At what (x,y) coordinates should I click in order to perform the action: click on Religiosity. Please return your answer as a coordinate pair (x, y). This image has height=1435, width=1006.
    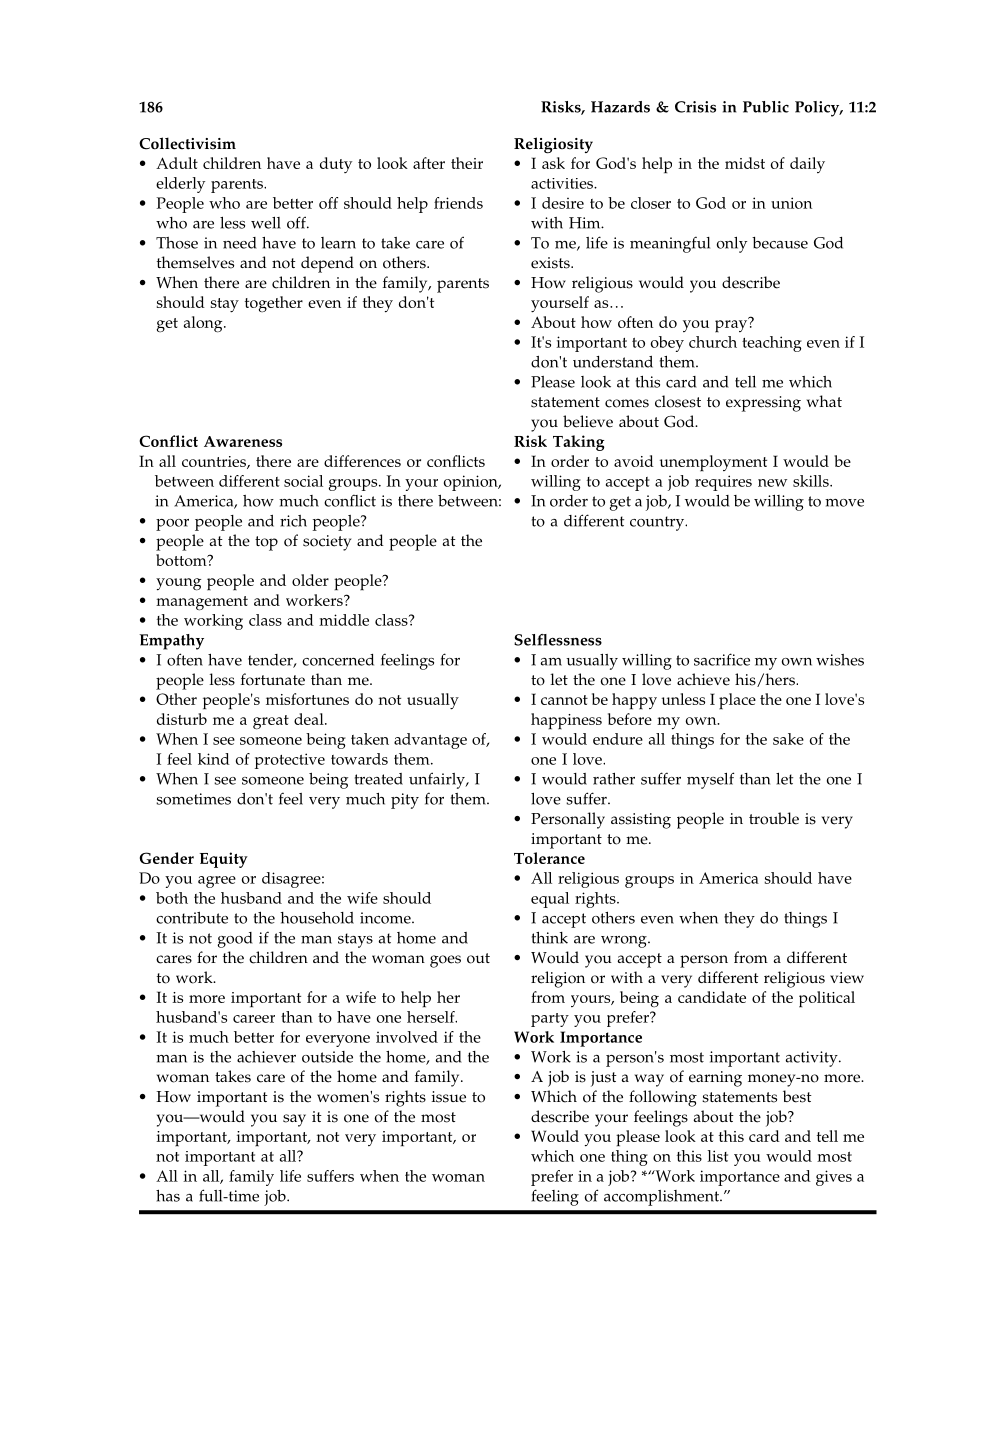
    Looking at the image, I should click on (553, 145).
